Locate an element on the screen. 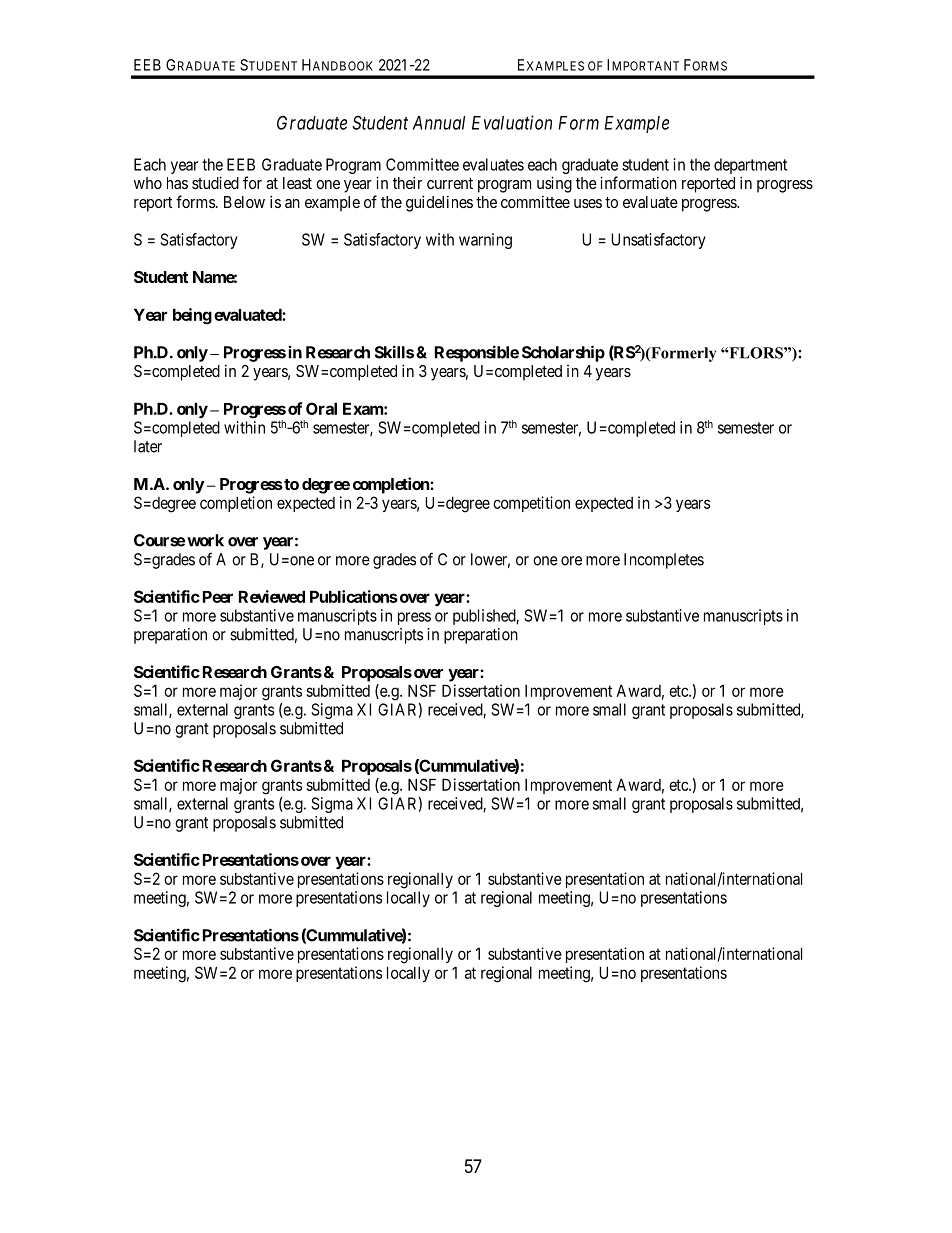  studied is located at coordinates (215, 182).
